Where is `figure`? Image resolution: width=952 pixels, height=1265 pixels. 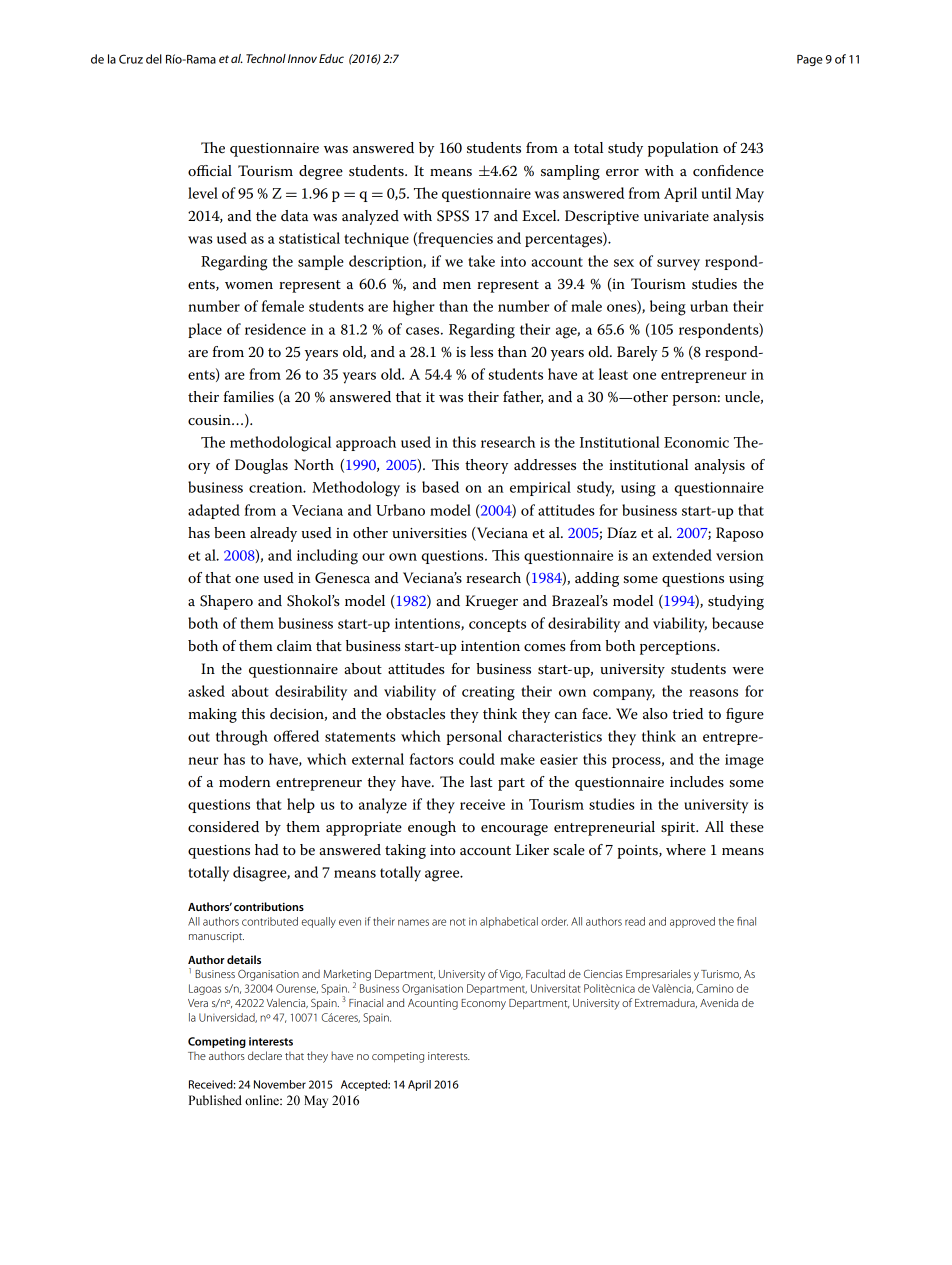 figure is located at coordinates (745, 715).
